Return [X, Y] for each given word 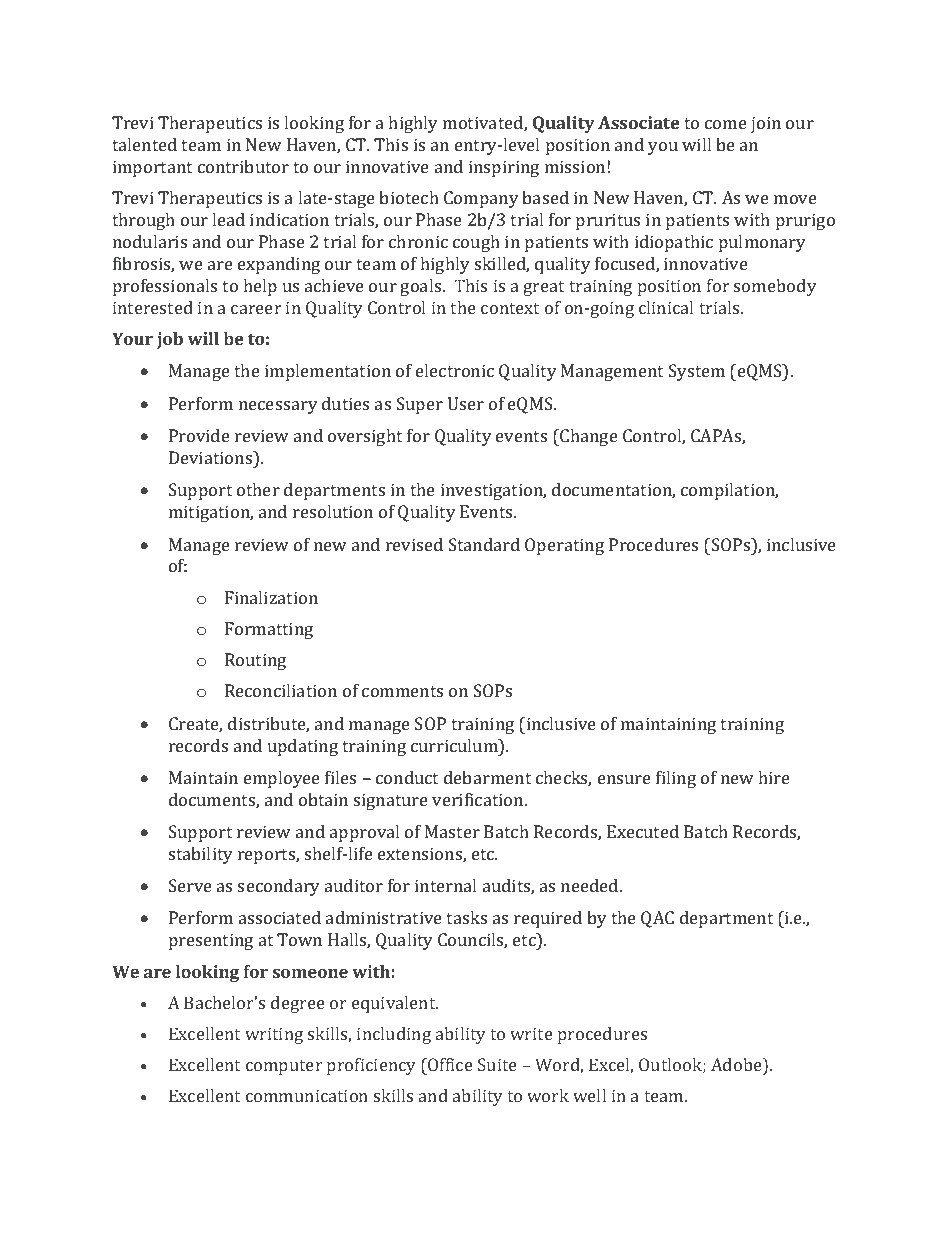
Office [449, 1064]
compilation [729, 491]
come [726, 124]
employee [282, 779]
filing [676, 779]
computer [284, 1067]
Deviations [212, 457]
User [466, 403]
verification [479, 799]
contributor [243, 166]
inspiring [504, 168]
